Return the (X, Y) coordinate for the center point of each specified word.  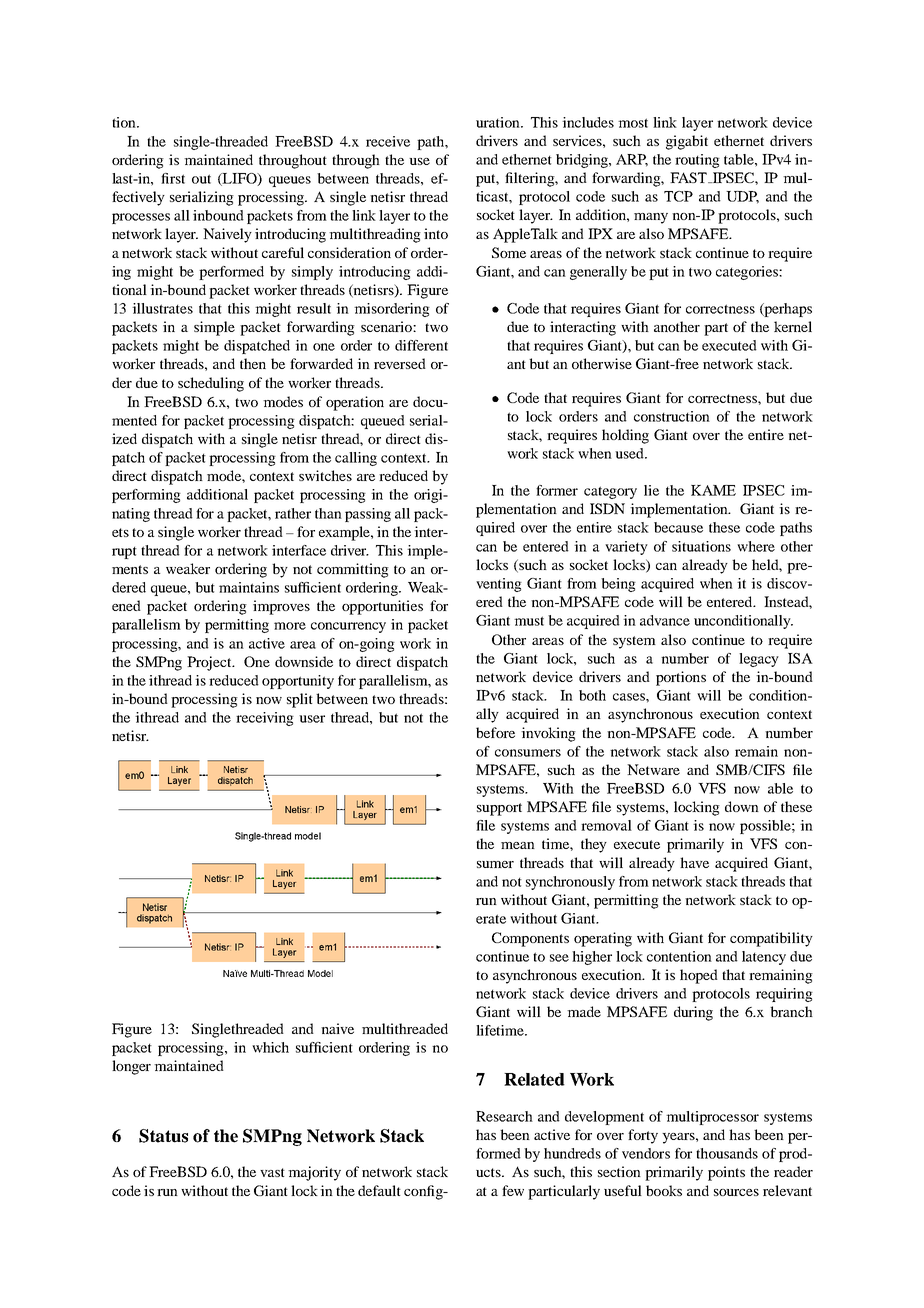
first (173, 178)
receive (388, 141)
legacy (759, 660)
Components (530, 939)
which (270, 1047)
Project (210, 663)
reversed (400, 363)
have (694, 862)
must (529, 621)
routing (697, 161)
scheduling (211, 384)
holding (625, 436)
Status (163, 1136)
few (513, 1190)
